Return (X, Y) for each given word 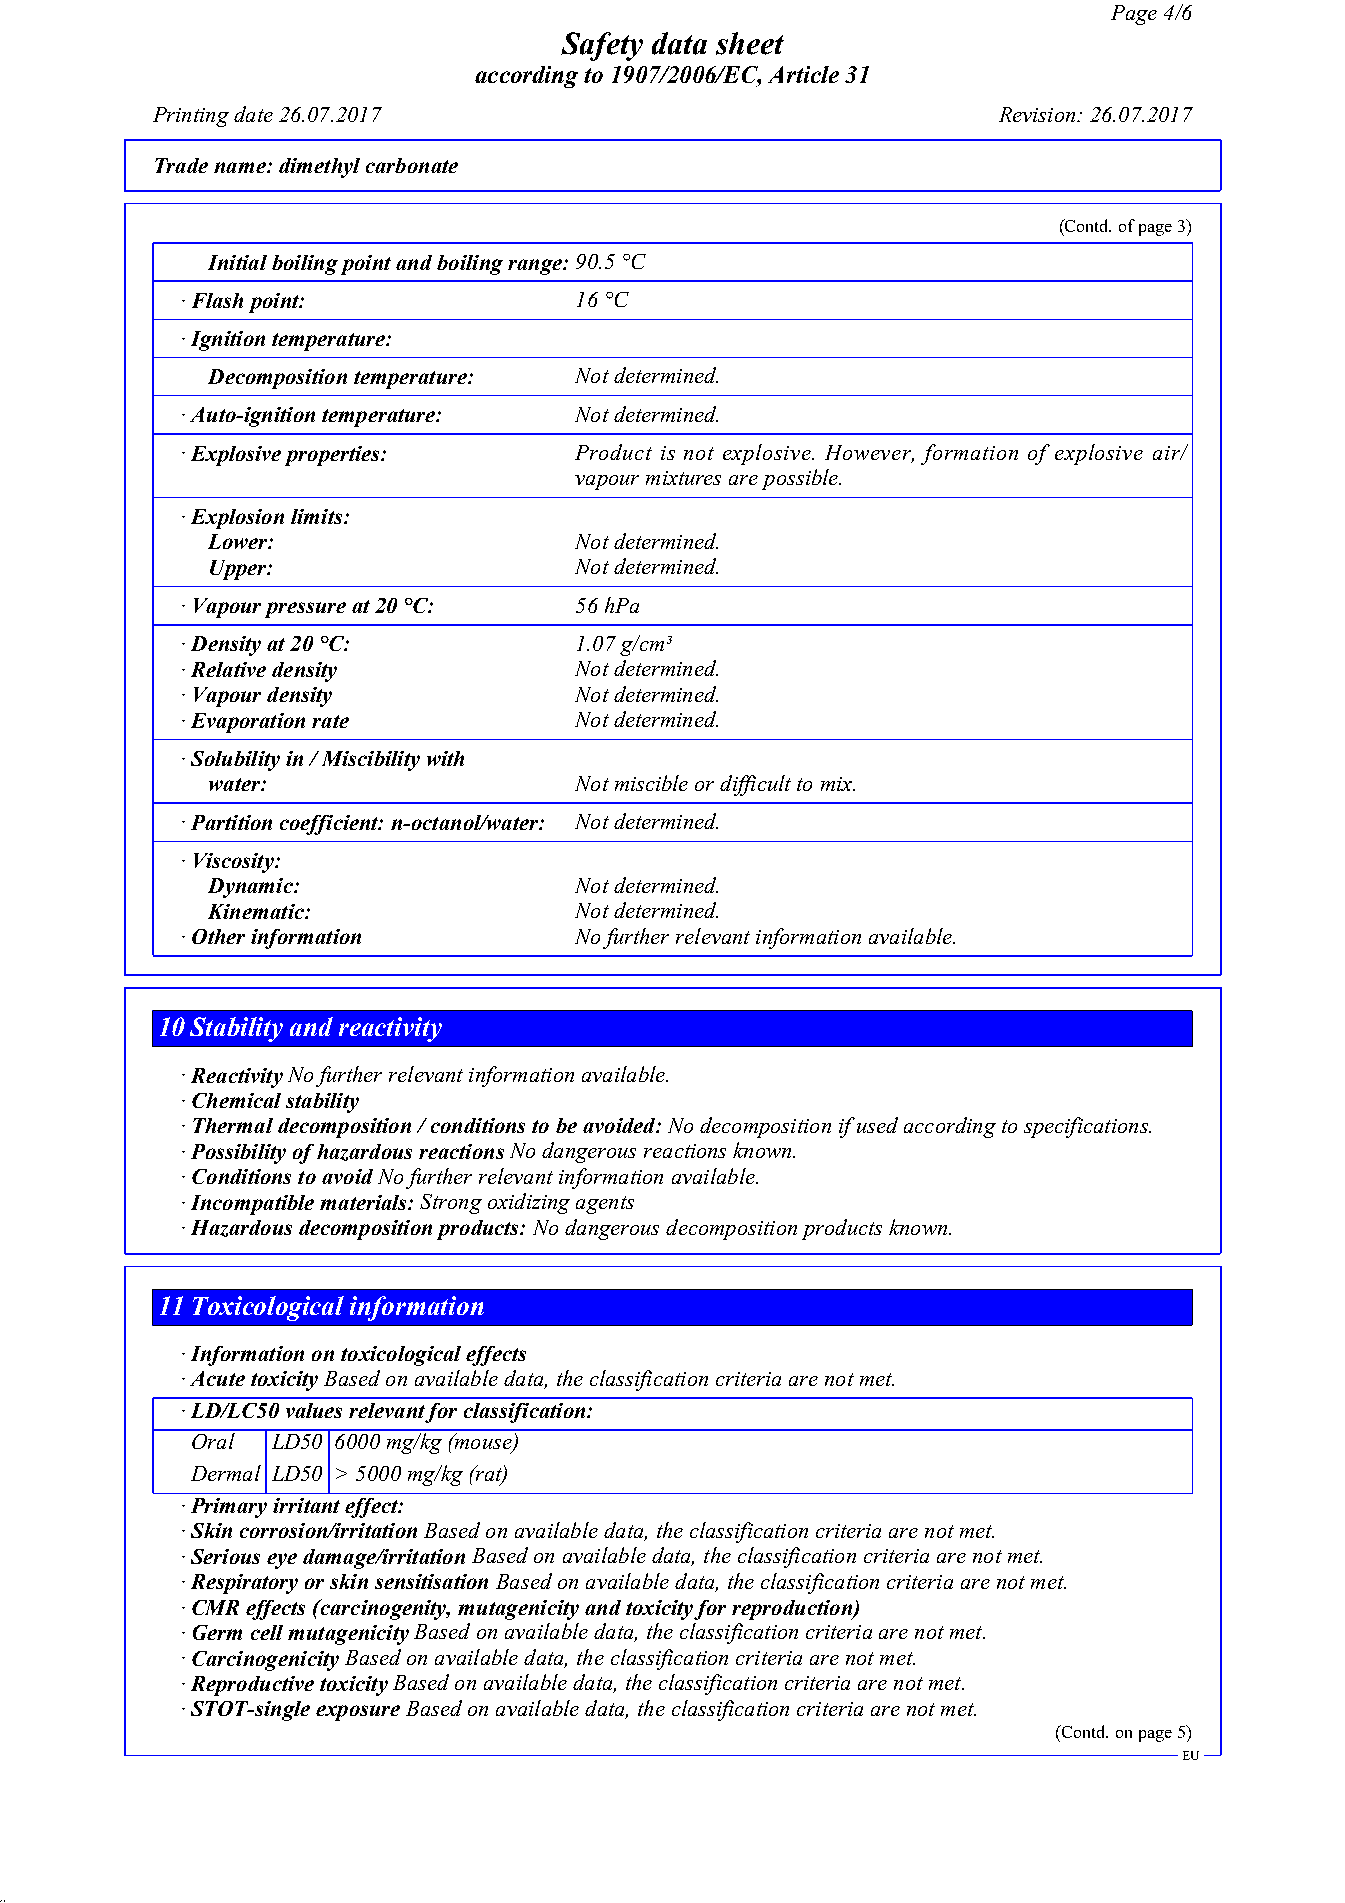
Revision (1038, 114)
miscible (651, 783)
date (253, 114)
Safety (602, 46)
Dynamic (251, 888)
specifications (1087, 1127)
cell (267, 1632)
